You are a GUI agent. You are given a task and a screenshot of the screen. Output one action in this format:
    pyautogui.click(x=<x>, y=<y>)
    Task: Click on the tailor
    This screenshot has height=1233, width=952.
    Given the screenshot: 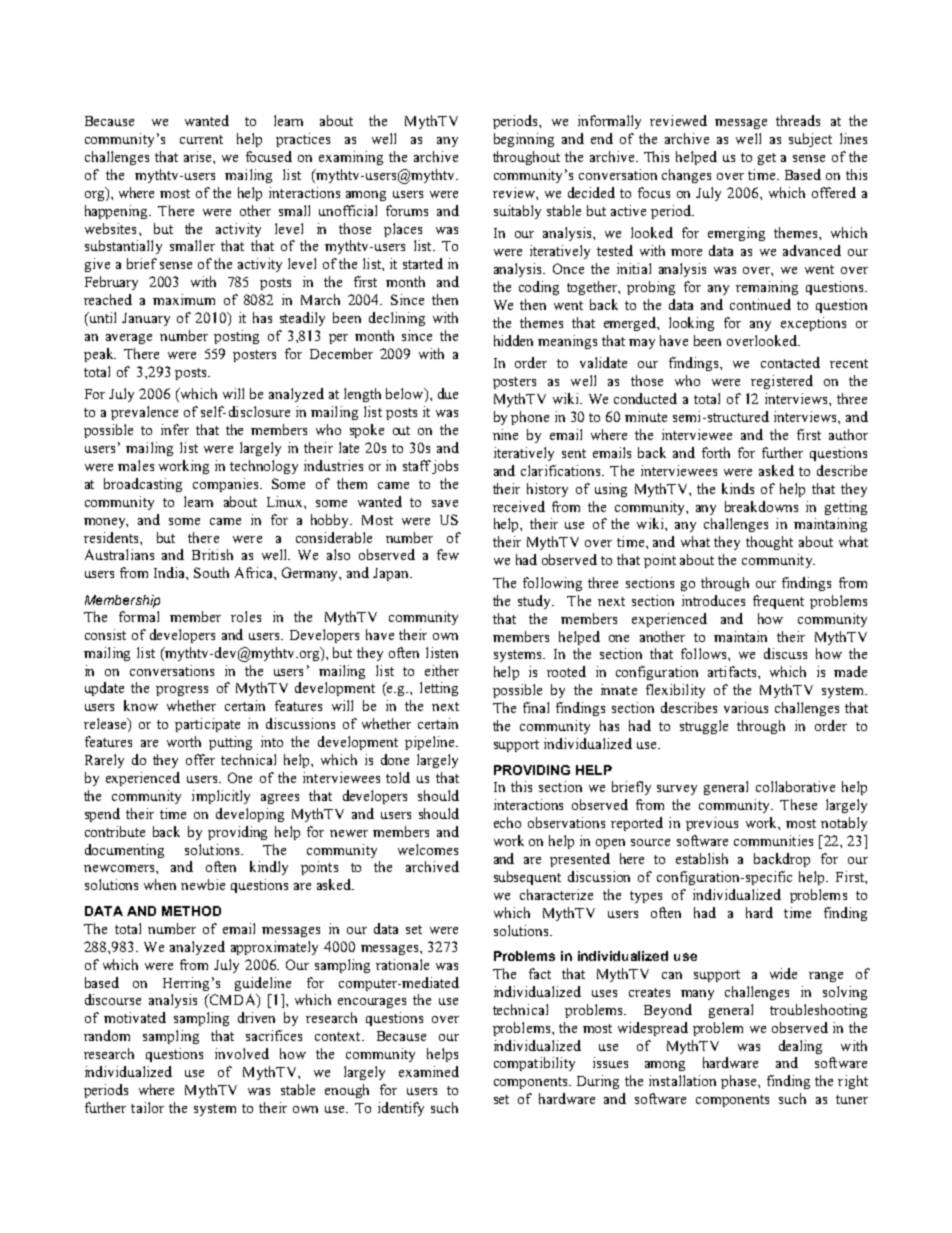 What is the action you would take?
    pyautogui.click(x=147, y=1107)
